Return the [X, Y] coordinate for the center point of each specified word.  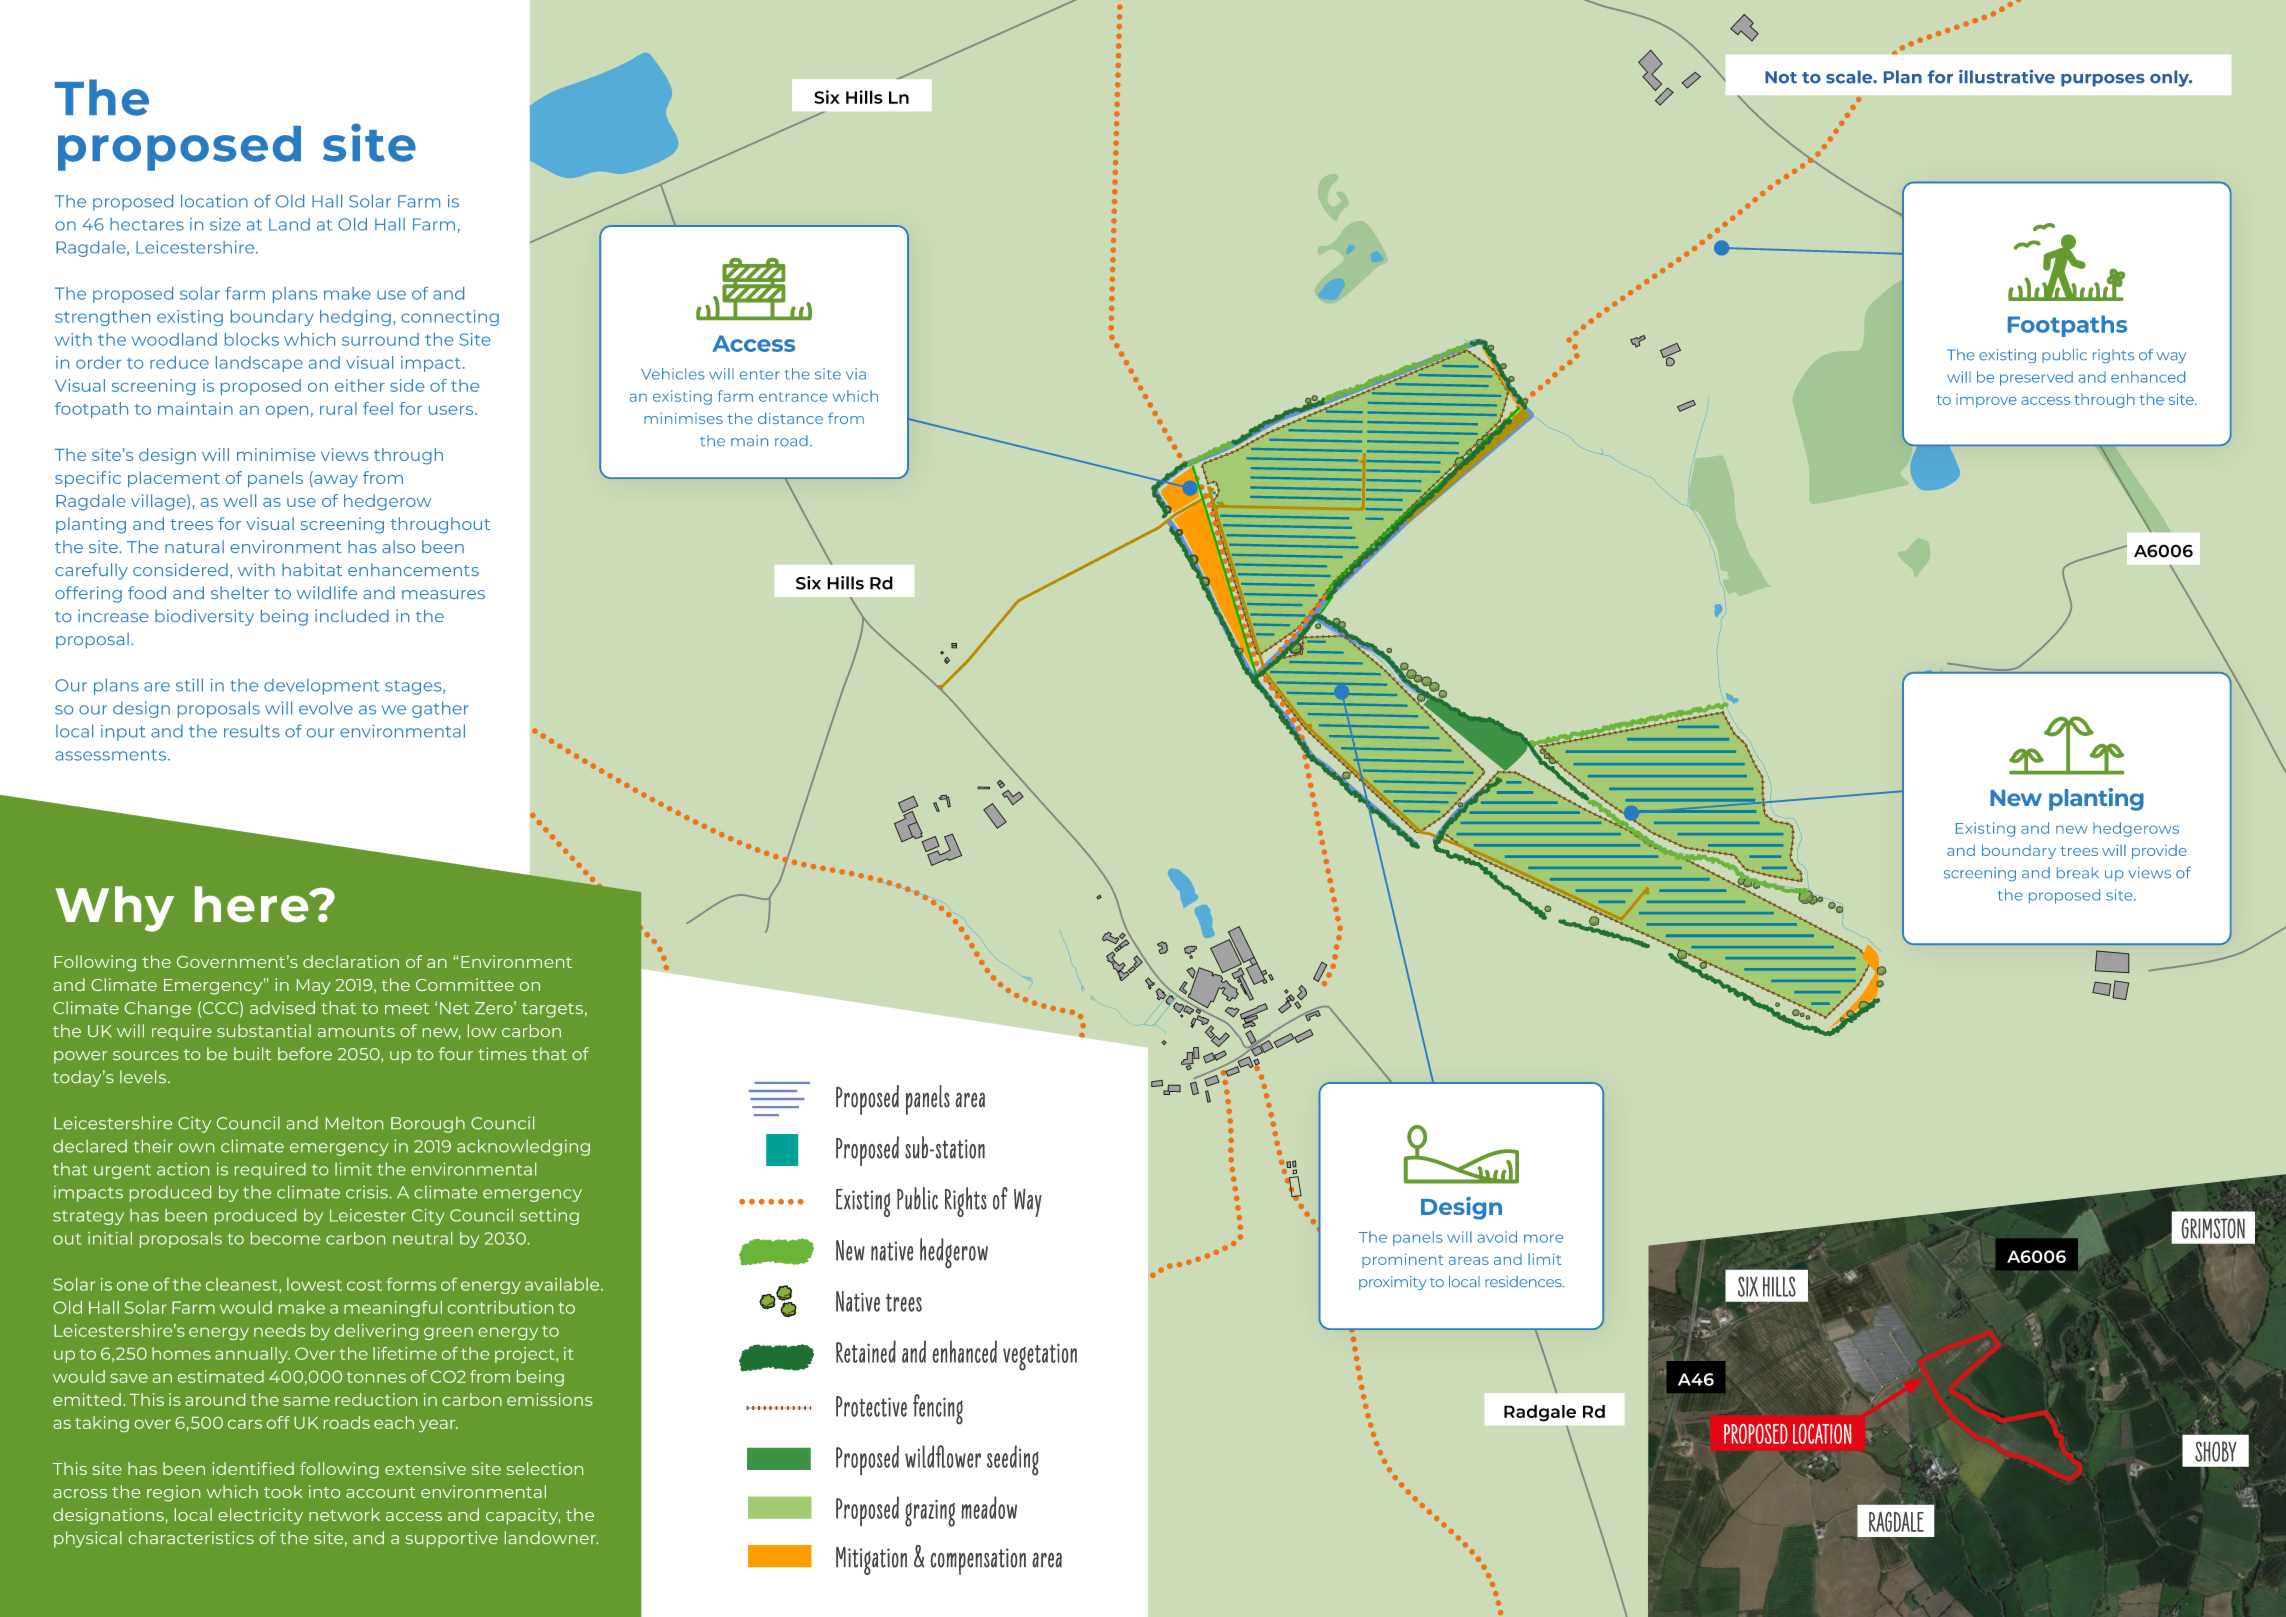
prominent [1402, 1260]
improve [1986, 401]
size [225, 224]
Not [1781, 77]
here [253, 904]
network [344, 1514]
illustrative [2007, 77]
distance [790, 418]
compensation [978, 1561]
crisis [367, 1192]
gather [440, 709]
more [1543, 1238]
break [2078, 873]
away [335, 480]
